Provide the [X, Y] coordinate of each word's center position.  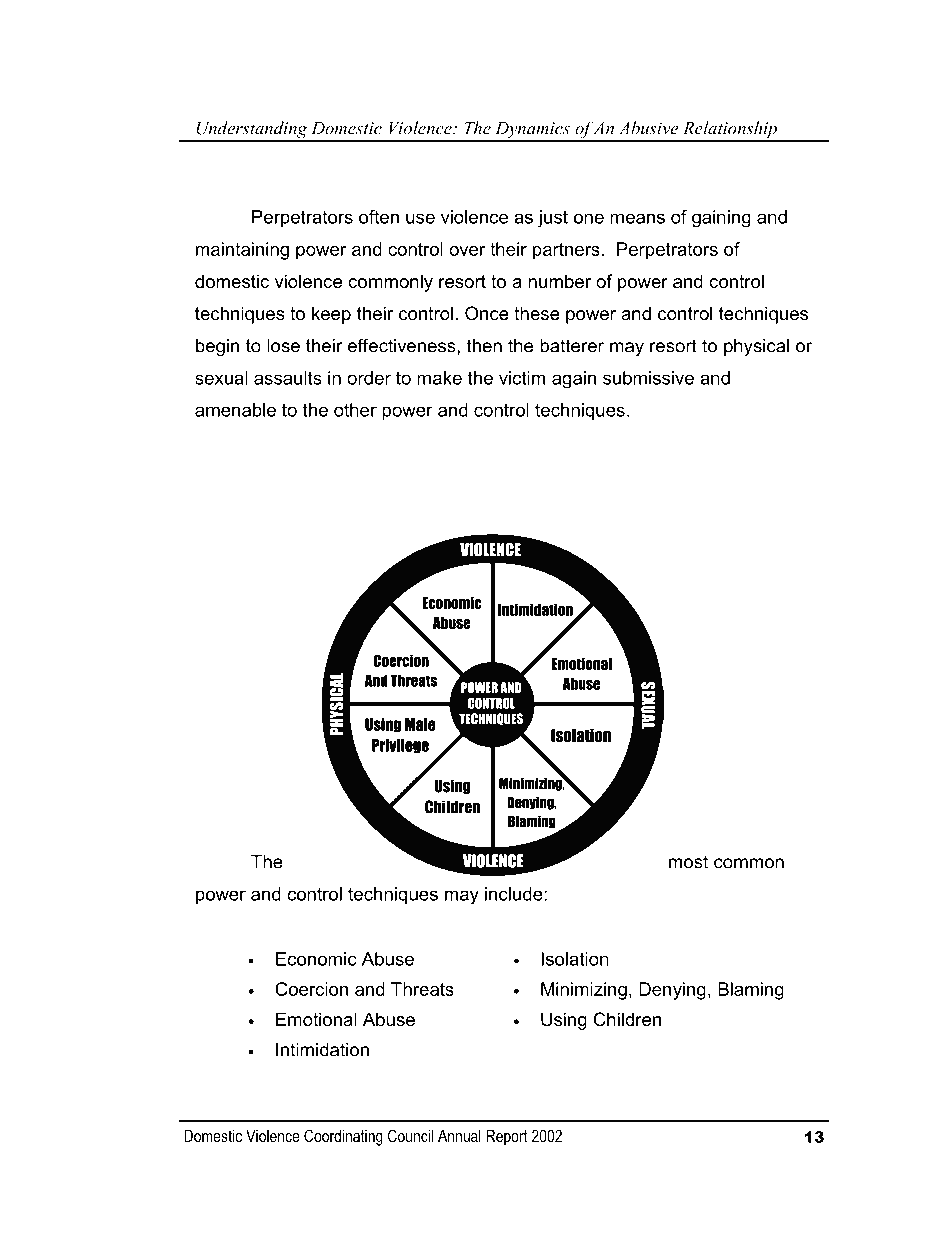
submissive [648, 378]
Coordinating [343, 1137]
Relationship [730, 131]
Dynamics [532, 131]
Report [507, 1137]
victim [522, 378]
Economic [316, 959]
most [688, 862]
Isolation [575, 959]
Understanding [252, 131]
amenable [235, 410]
